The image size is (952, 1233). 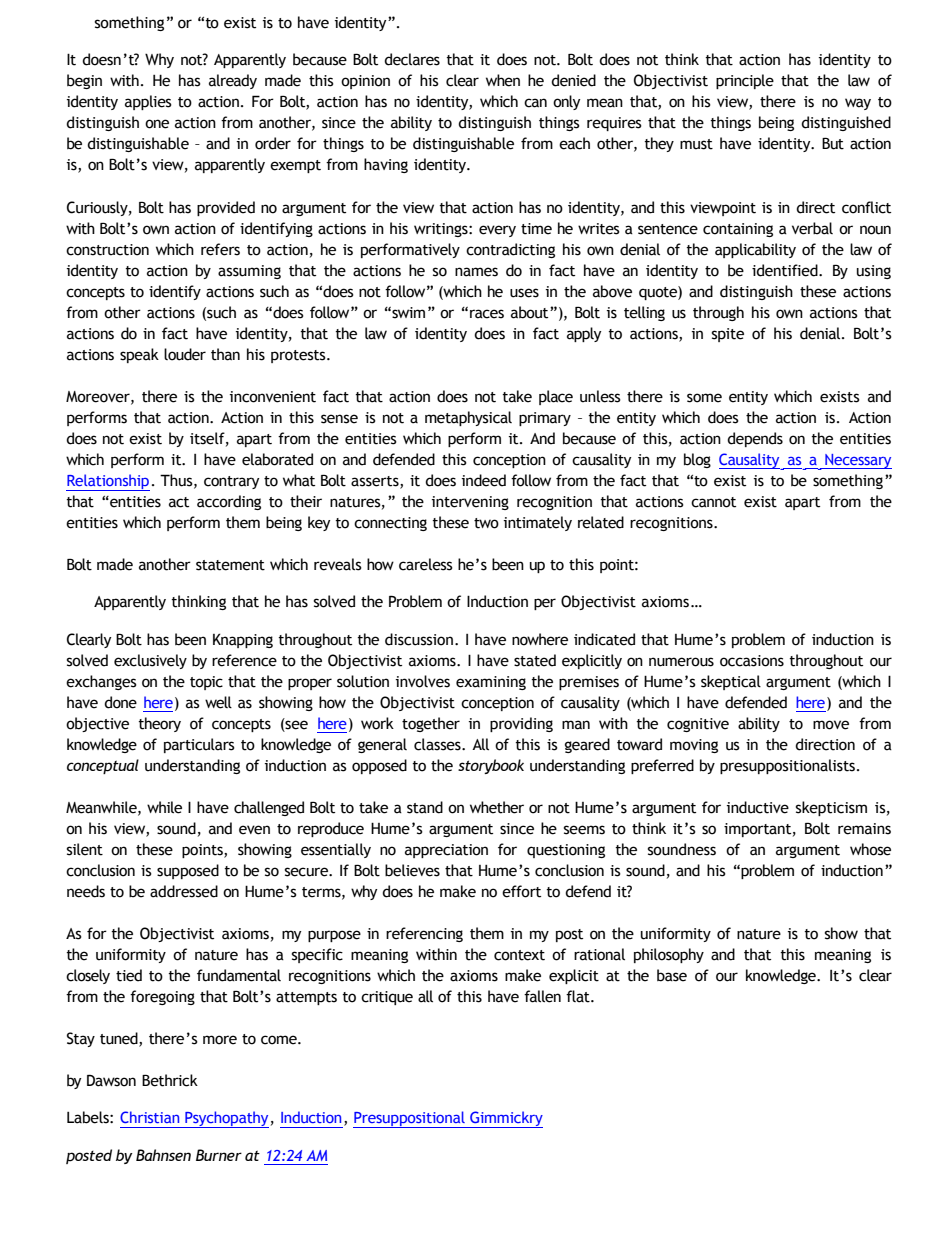 I want to click on statement, so click(x=230, y=565).
